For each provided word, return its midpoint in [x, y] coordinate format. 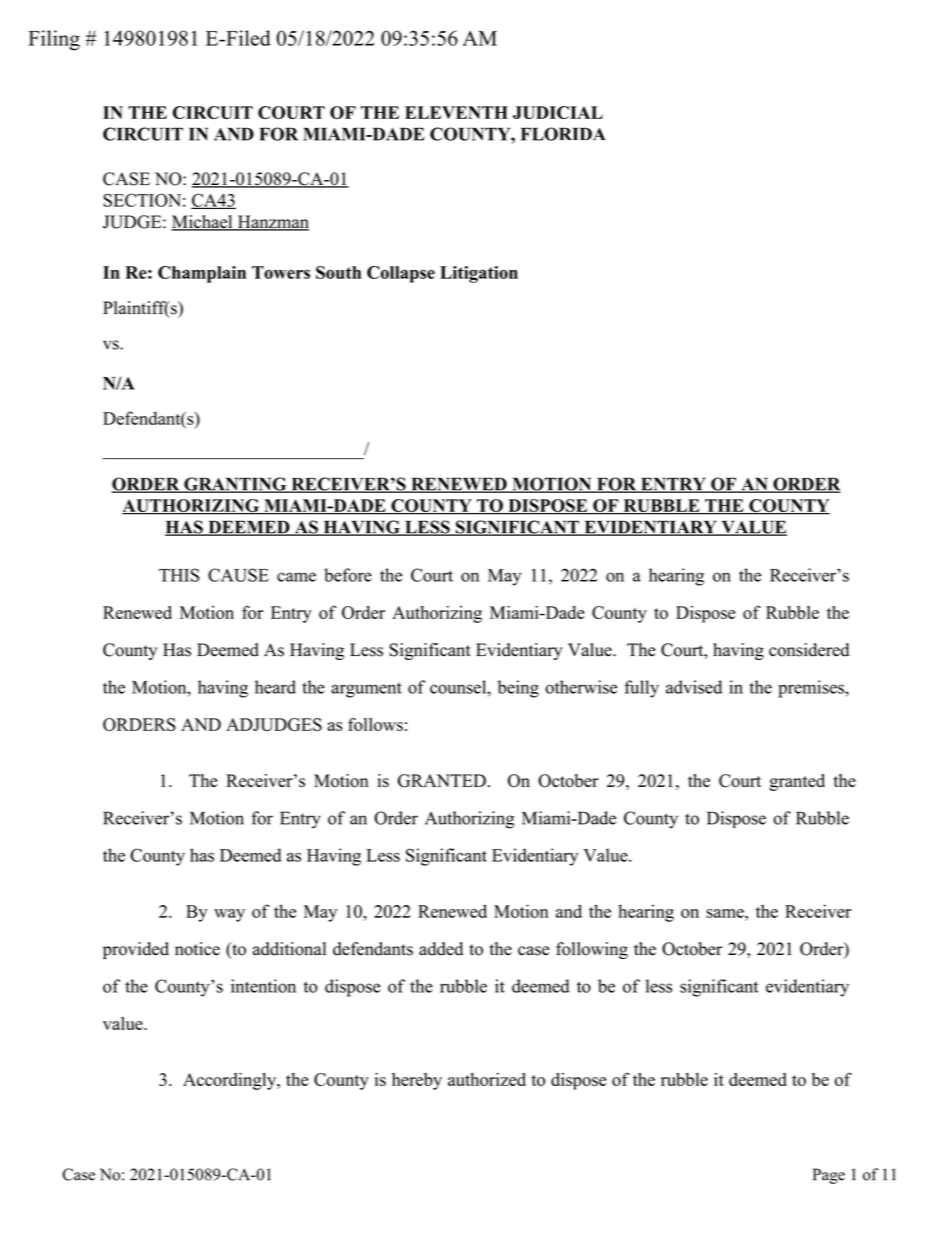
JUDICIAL [558, 112]
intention [263, 986]
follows [375, 724]
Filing [54, 40]
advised [694, 687]
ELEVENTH [456, 112]
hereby [417, 1081]
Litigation [479, 274]
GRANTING [235, 485]
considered [809, 650]
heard [275, 687]
